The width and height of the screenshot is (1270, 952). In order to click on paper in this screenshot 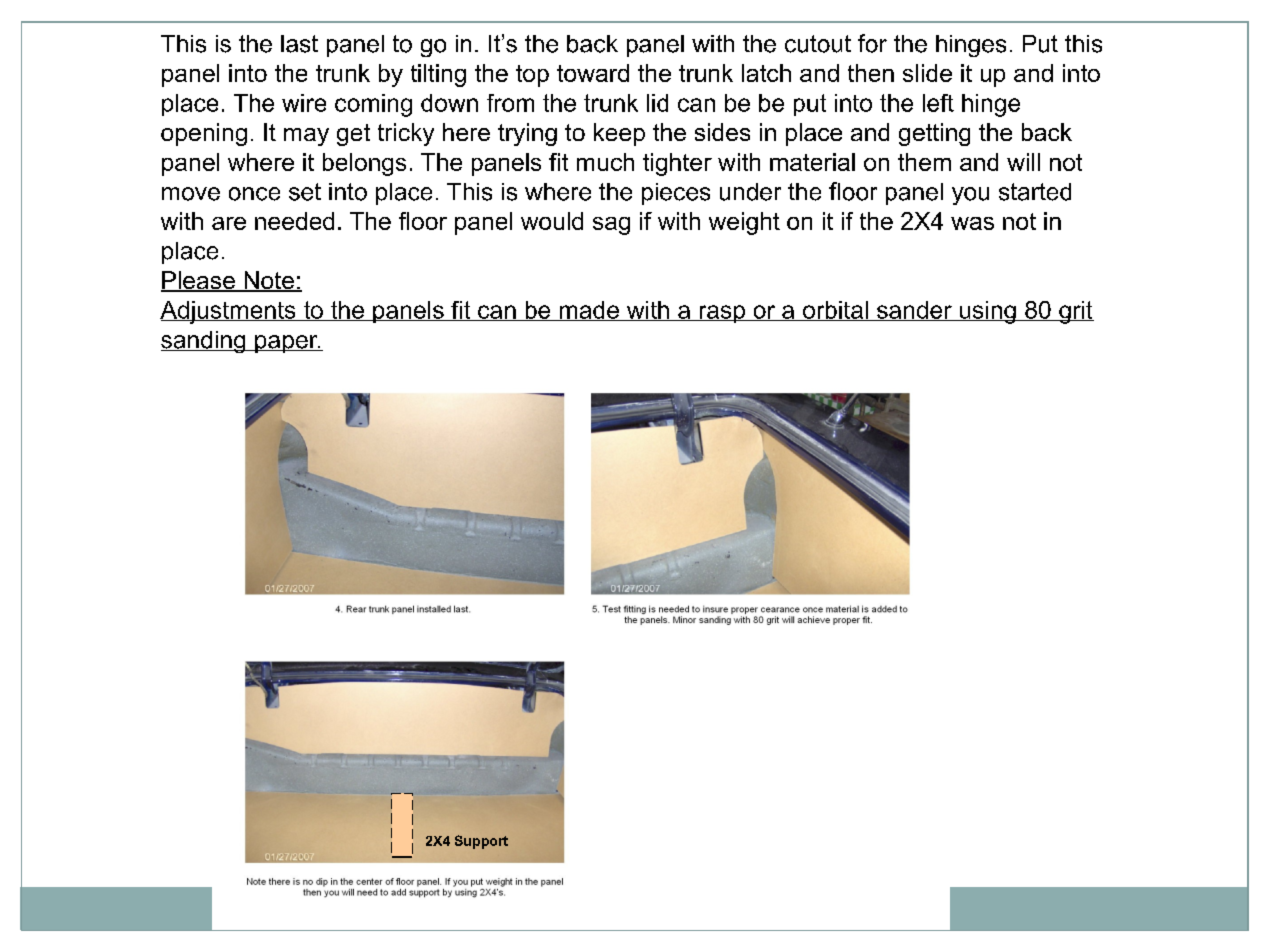, I will do `click(286, 344)`.
